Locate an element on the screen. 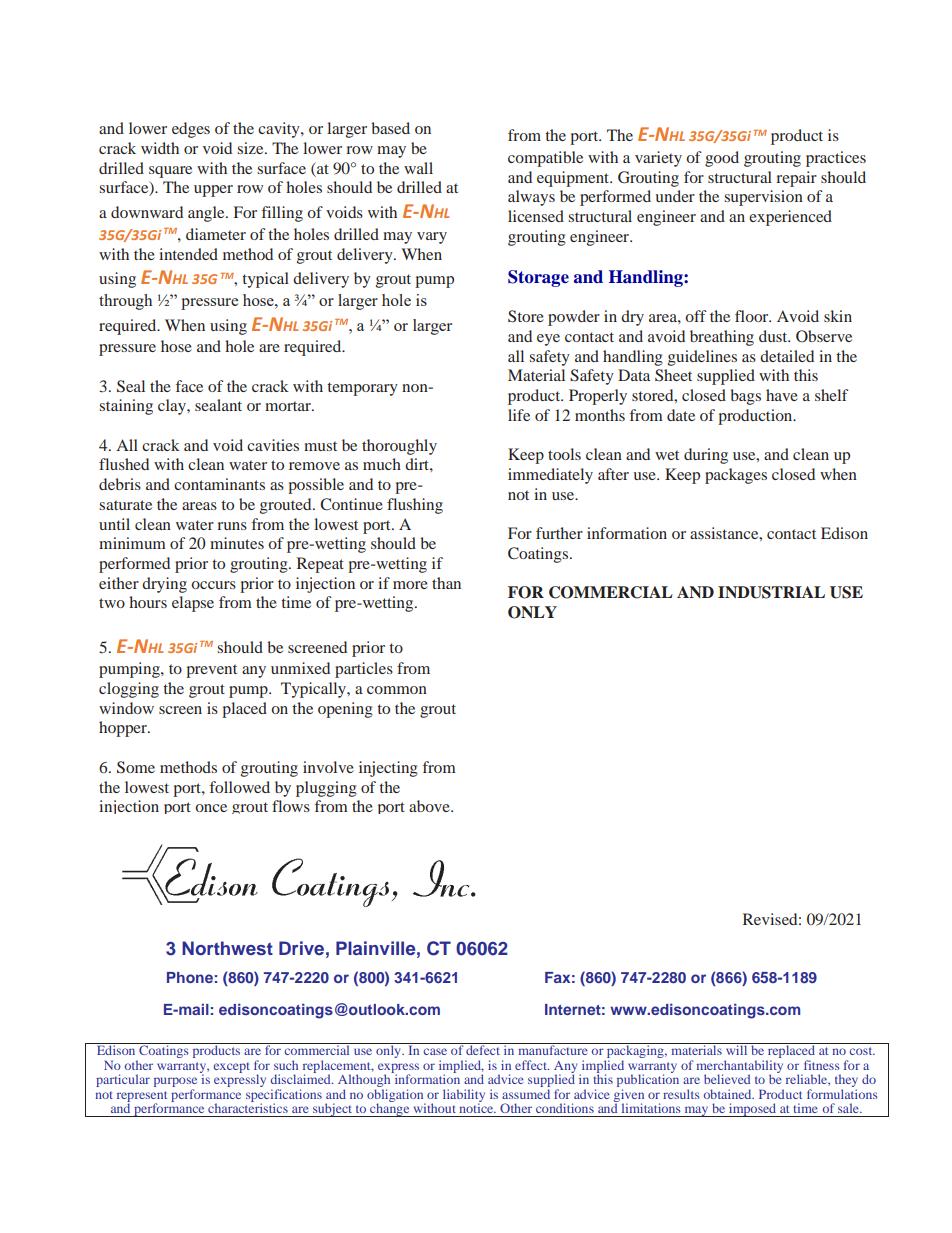 Image resolution: width=952 pixels, height=1233 pixels. eye is located at coordinates (548, 340).
